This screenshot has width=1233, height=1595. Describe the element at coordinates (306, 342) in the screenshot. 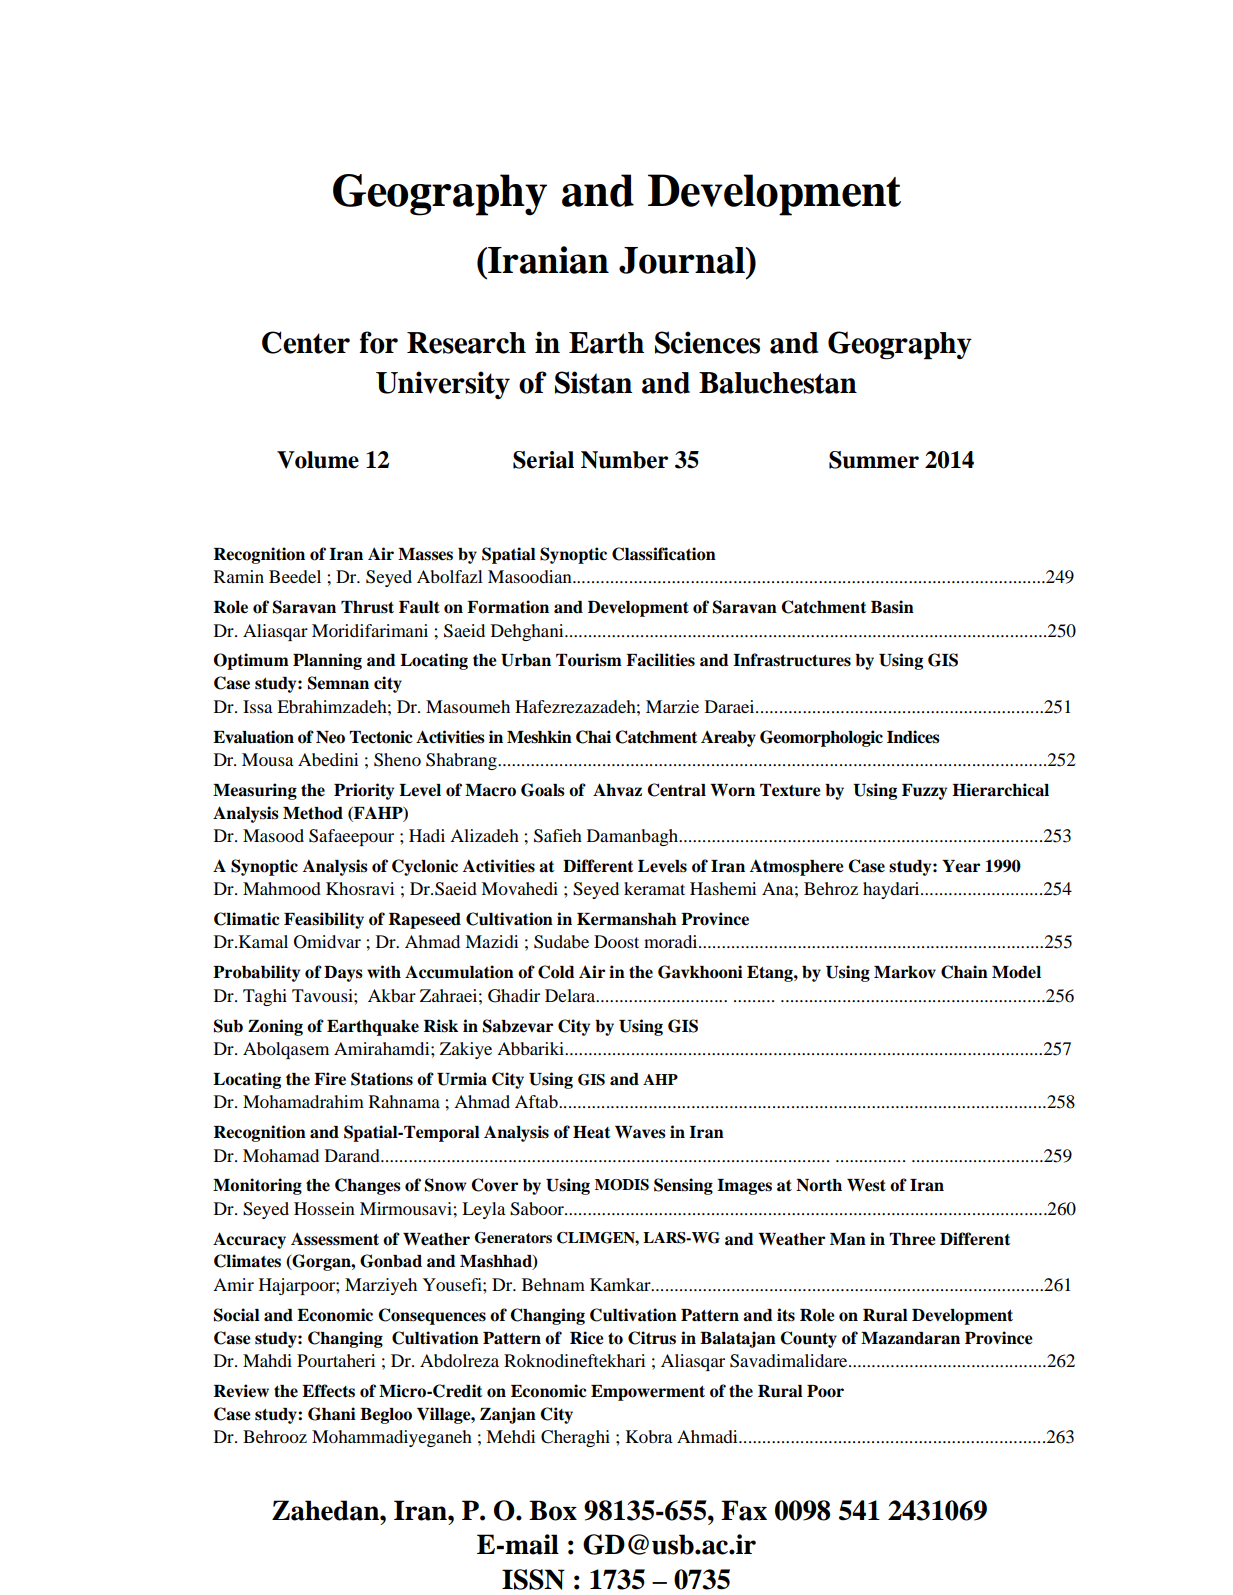

I see `Center` at that location.
